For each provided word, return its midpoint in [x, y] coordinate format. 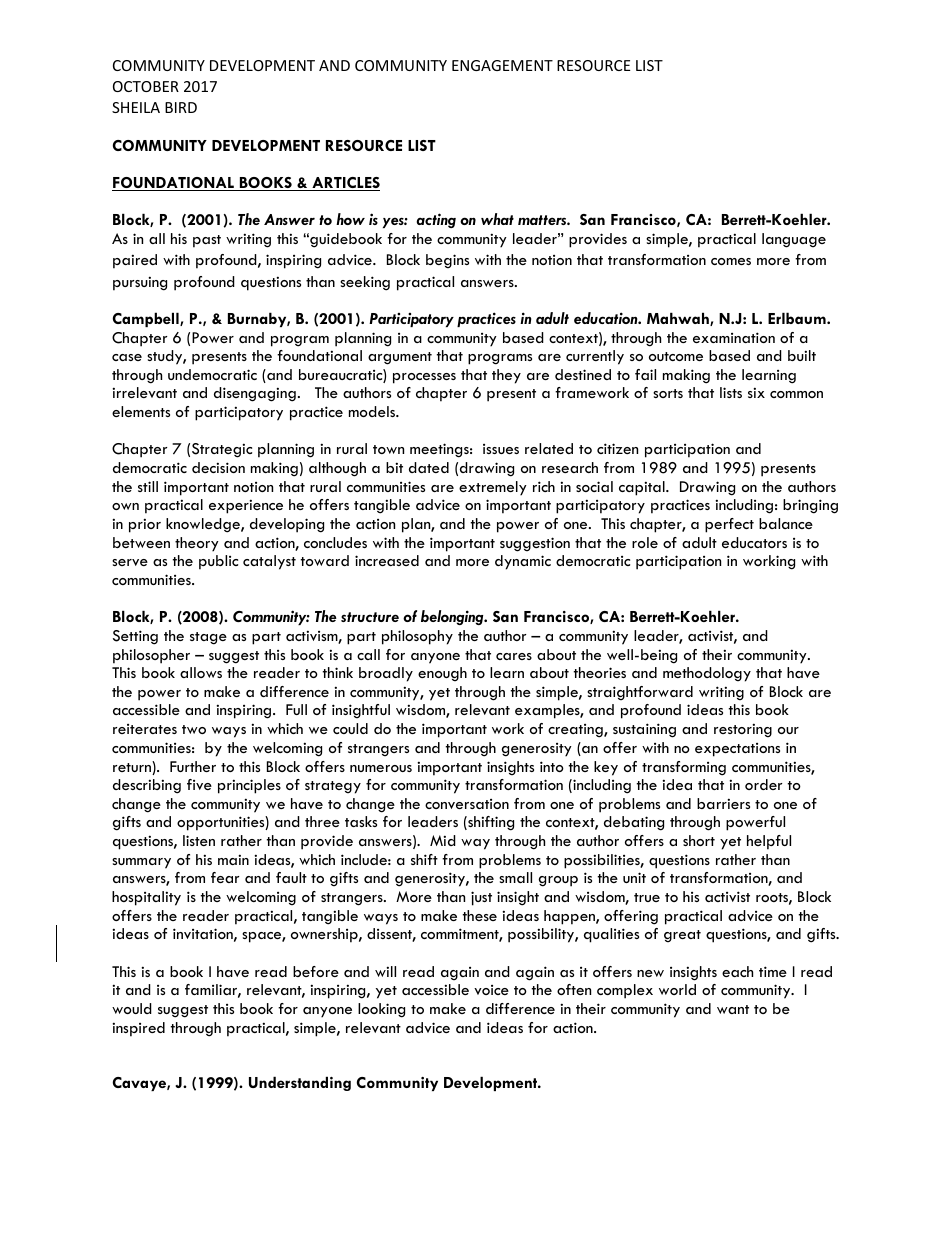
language [794, 240]
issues [501, 449]
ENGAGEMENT [502, 65]
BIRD [181, 107]
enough [442, 674]
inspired [138, 1029]
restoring [743, 730]
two [194, 729]
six [756, 392]
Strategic [222, 450]
